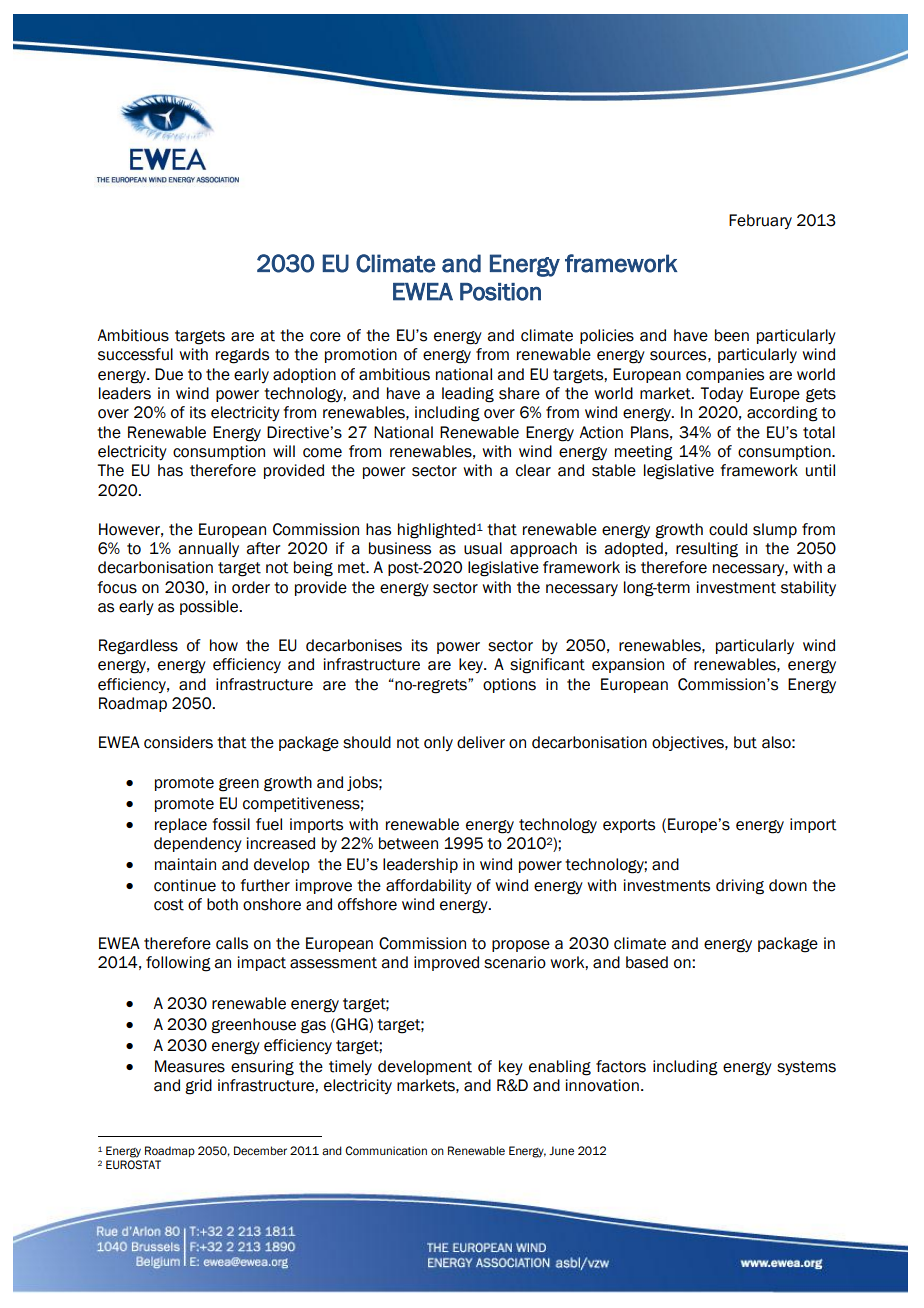  What do you see at coordinates (509, 685) in the screenshot?
I see `options` at bounding box center [509, 685].
